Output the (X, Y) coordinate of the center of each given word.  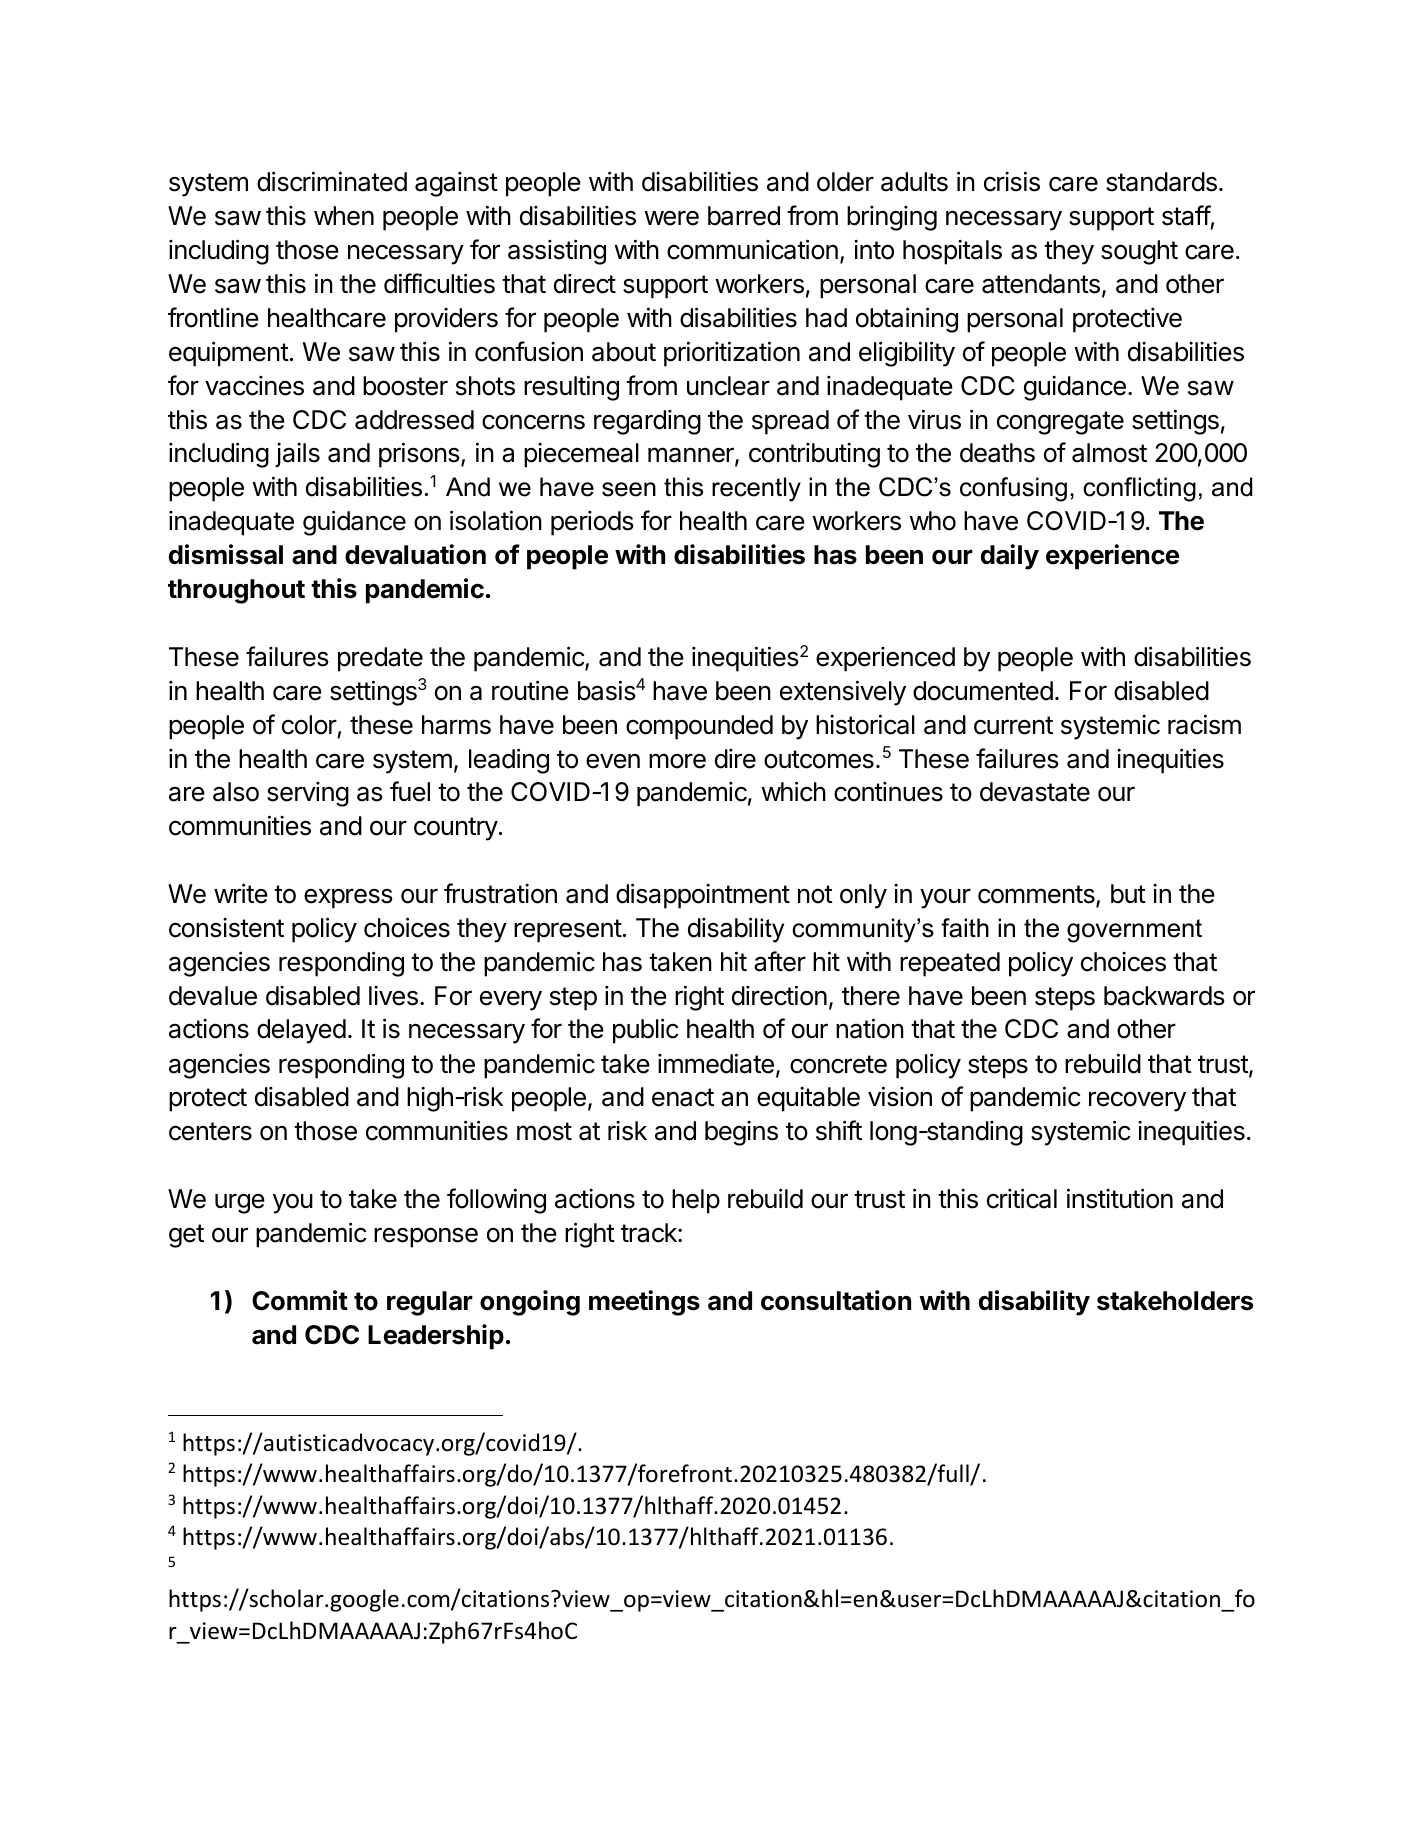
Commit (300, 1300)
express (348, 898)
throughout (236, 591)
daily (1010, 557)
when (344, 216)
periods (592, 523)
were (671, 218)
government (1134, 931)
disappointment (703, 896)
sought (1139, 252)
